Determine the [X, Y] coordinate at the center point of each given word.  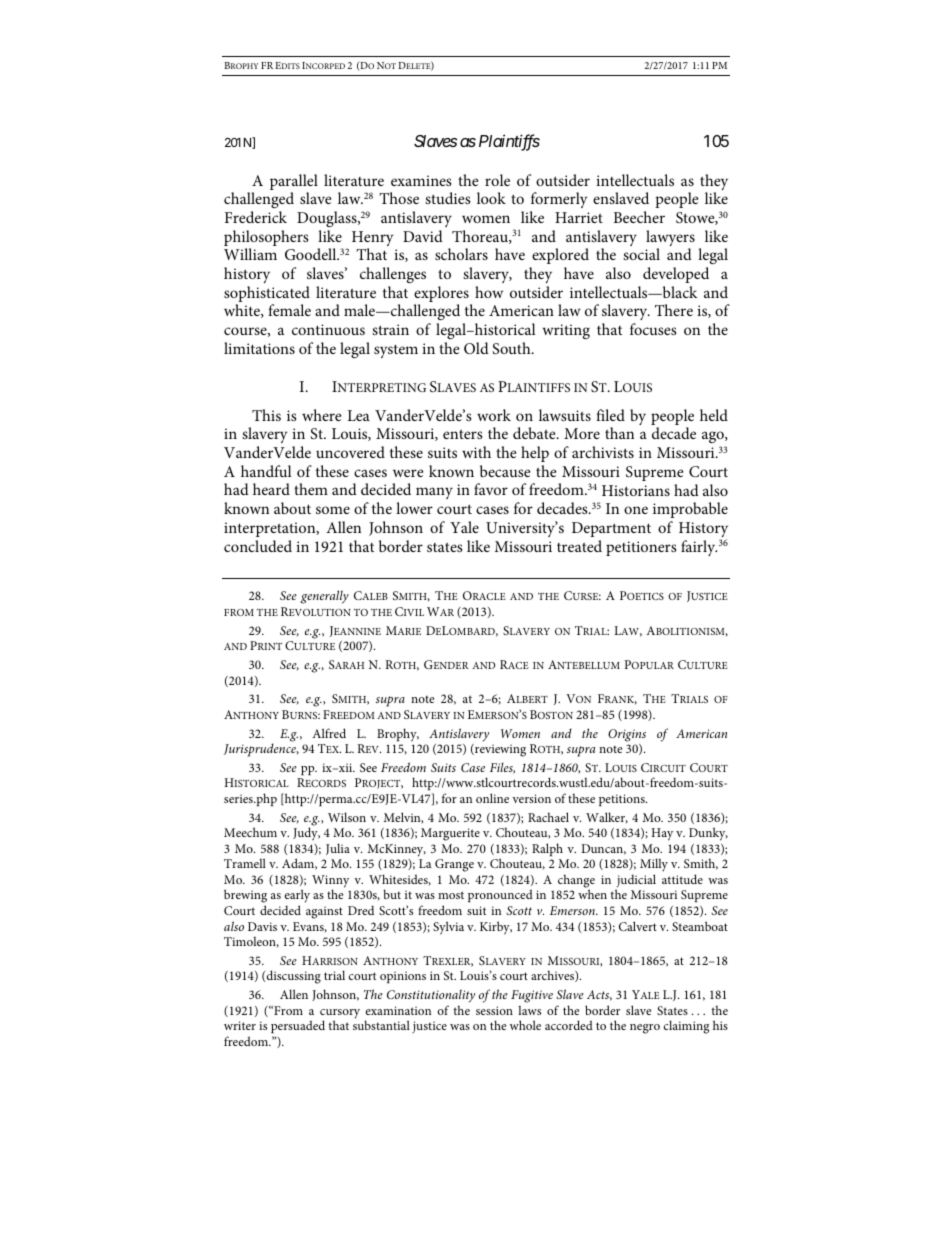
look [491, 198]
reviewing [499, 750]
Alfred [329, 733]
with [476, 452]
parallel [294, 182]
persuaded [298, 1026]
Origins [627, 735]
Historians [636, 490]
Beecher [639, 217]
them [311, 489]
